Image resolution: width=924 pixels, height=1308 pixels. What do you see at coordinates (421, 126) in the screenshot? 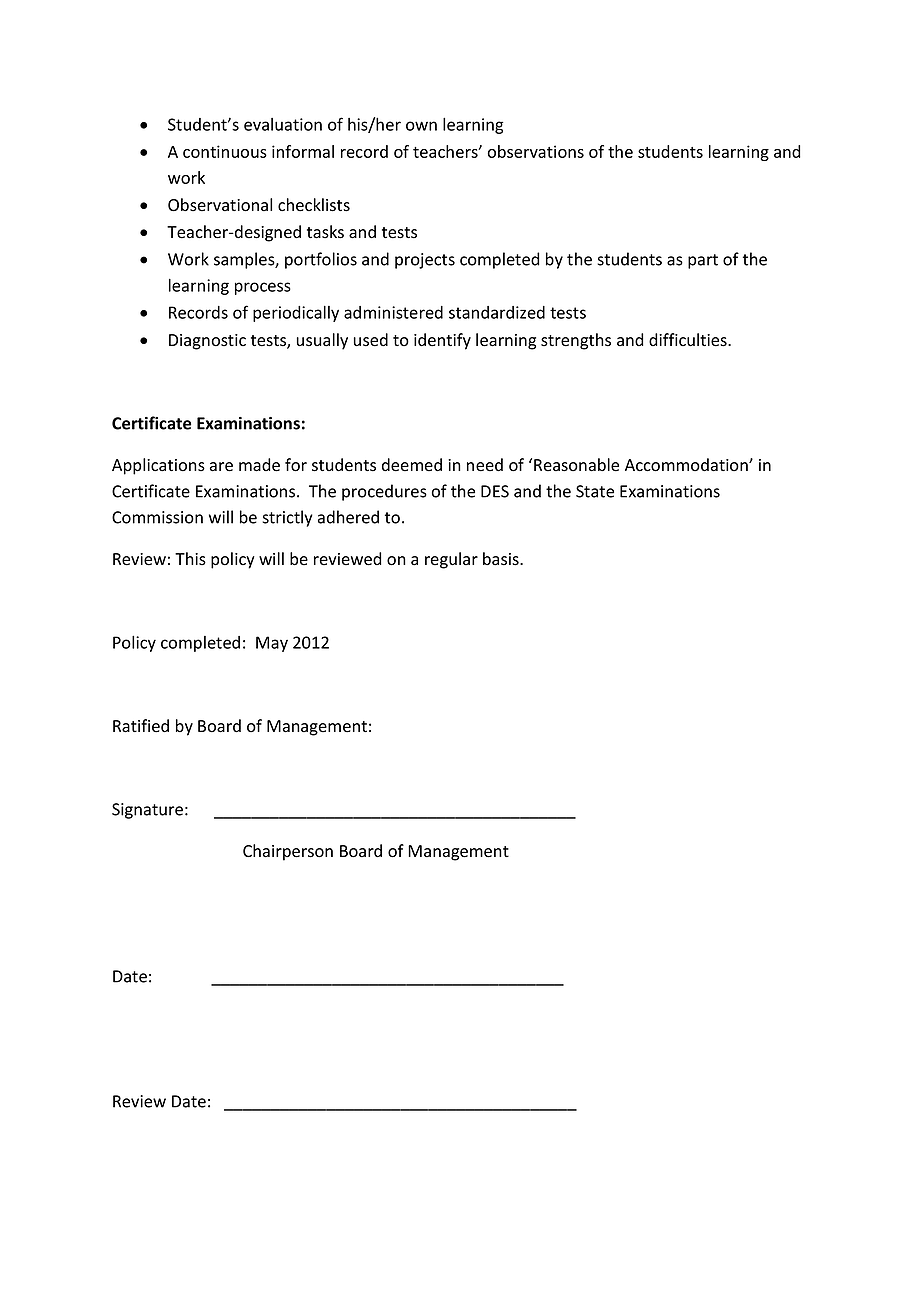
I see `own` at bounding box center [421, 126].
